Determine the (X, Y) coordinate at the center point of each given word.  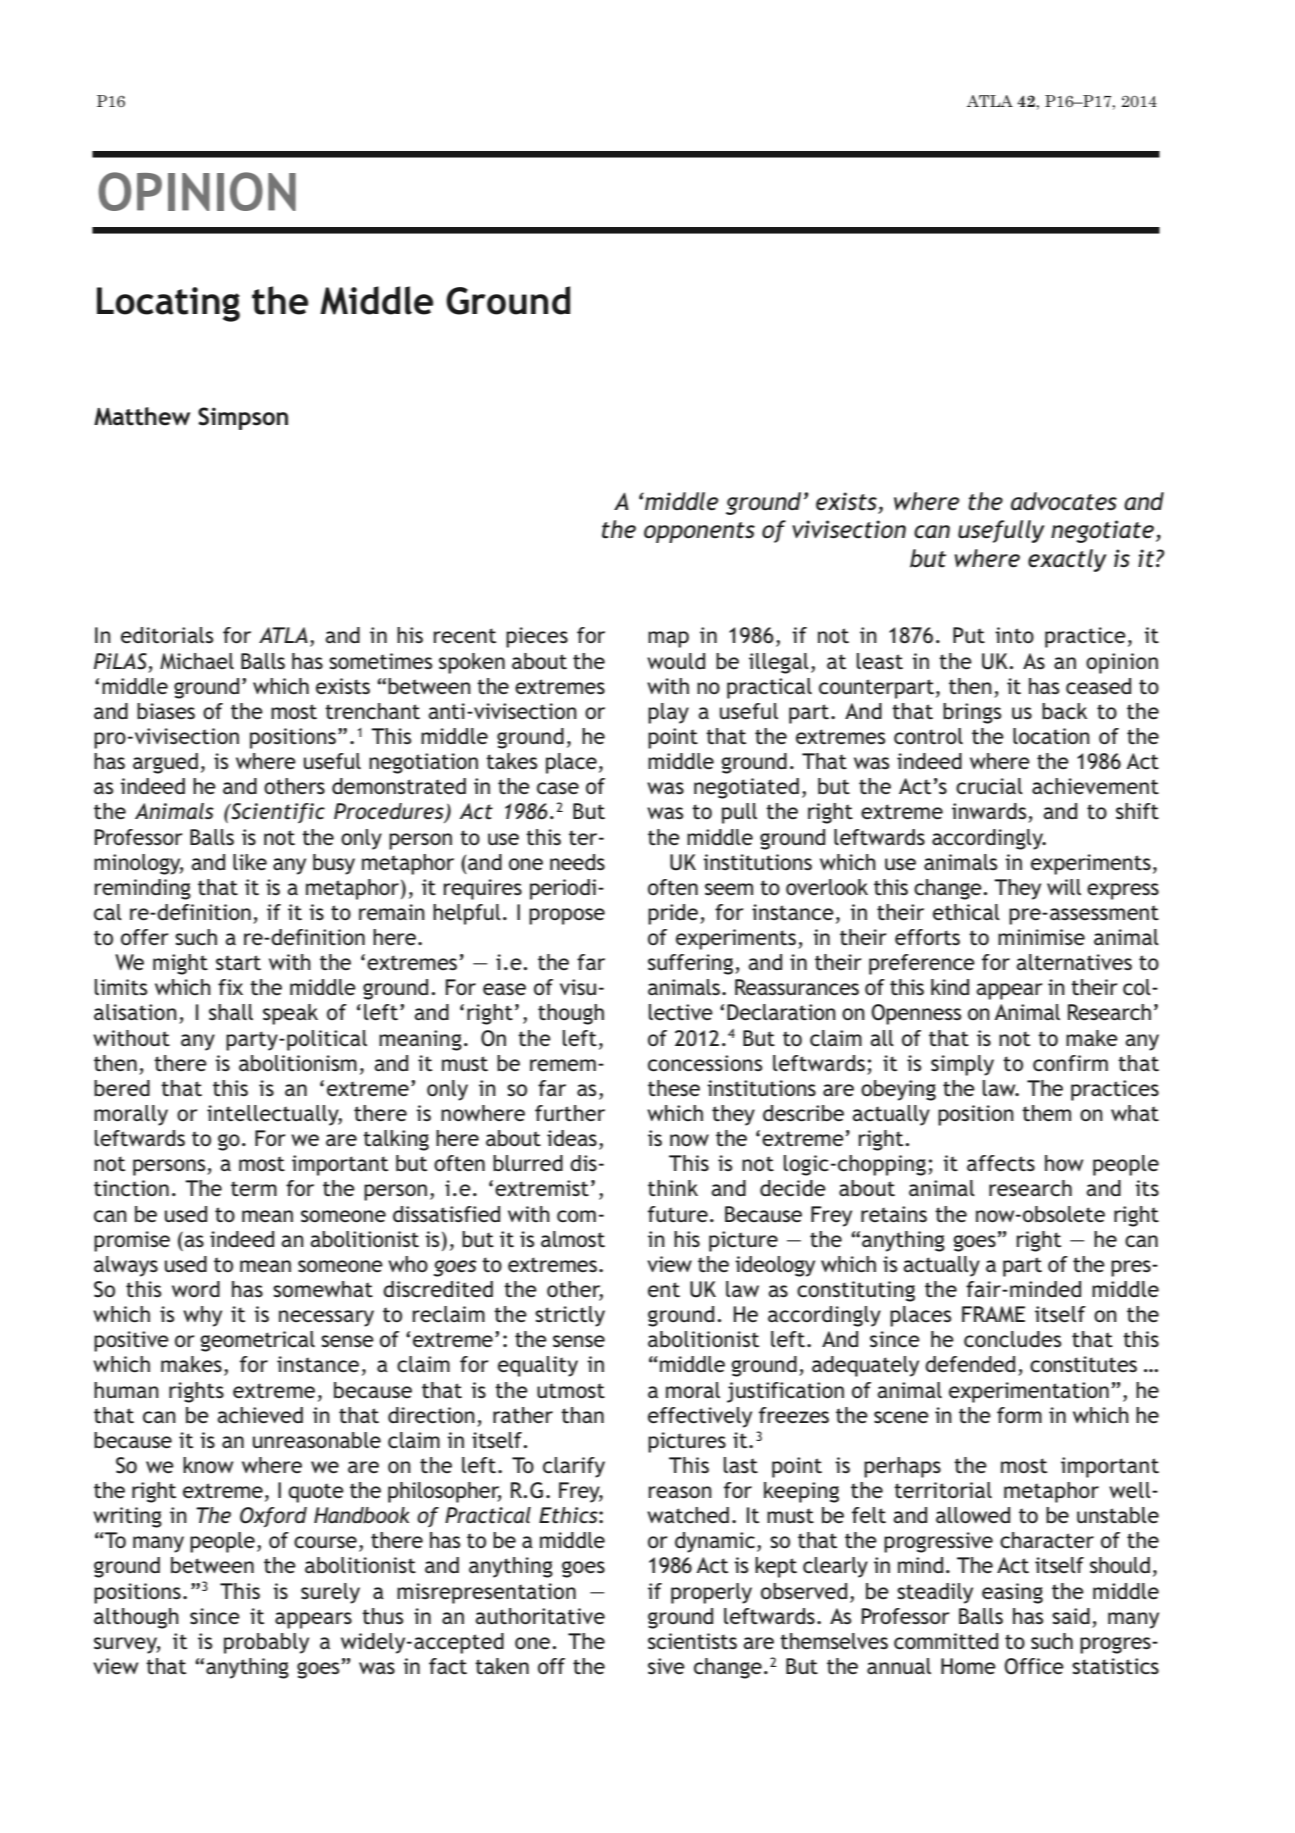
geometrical (257, 1341)
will (1064, 887)
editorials (167, 635)
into (1014, 635)
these (674, 1088)
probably (266, 1643)
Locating (168, 304)
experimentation (1029, 1392)
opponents (699, 532)
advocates (1064, 501)
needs (577, 862)
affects (1001, 1163)
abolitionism (298, 1063)
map (668, 639)
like (250, 862)
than (582, 1415)
